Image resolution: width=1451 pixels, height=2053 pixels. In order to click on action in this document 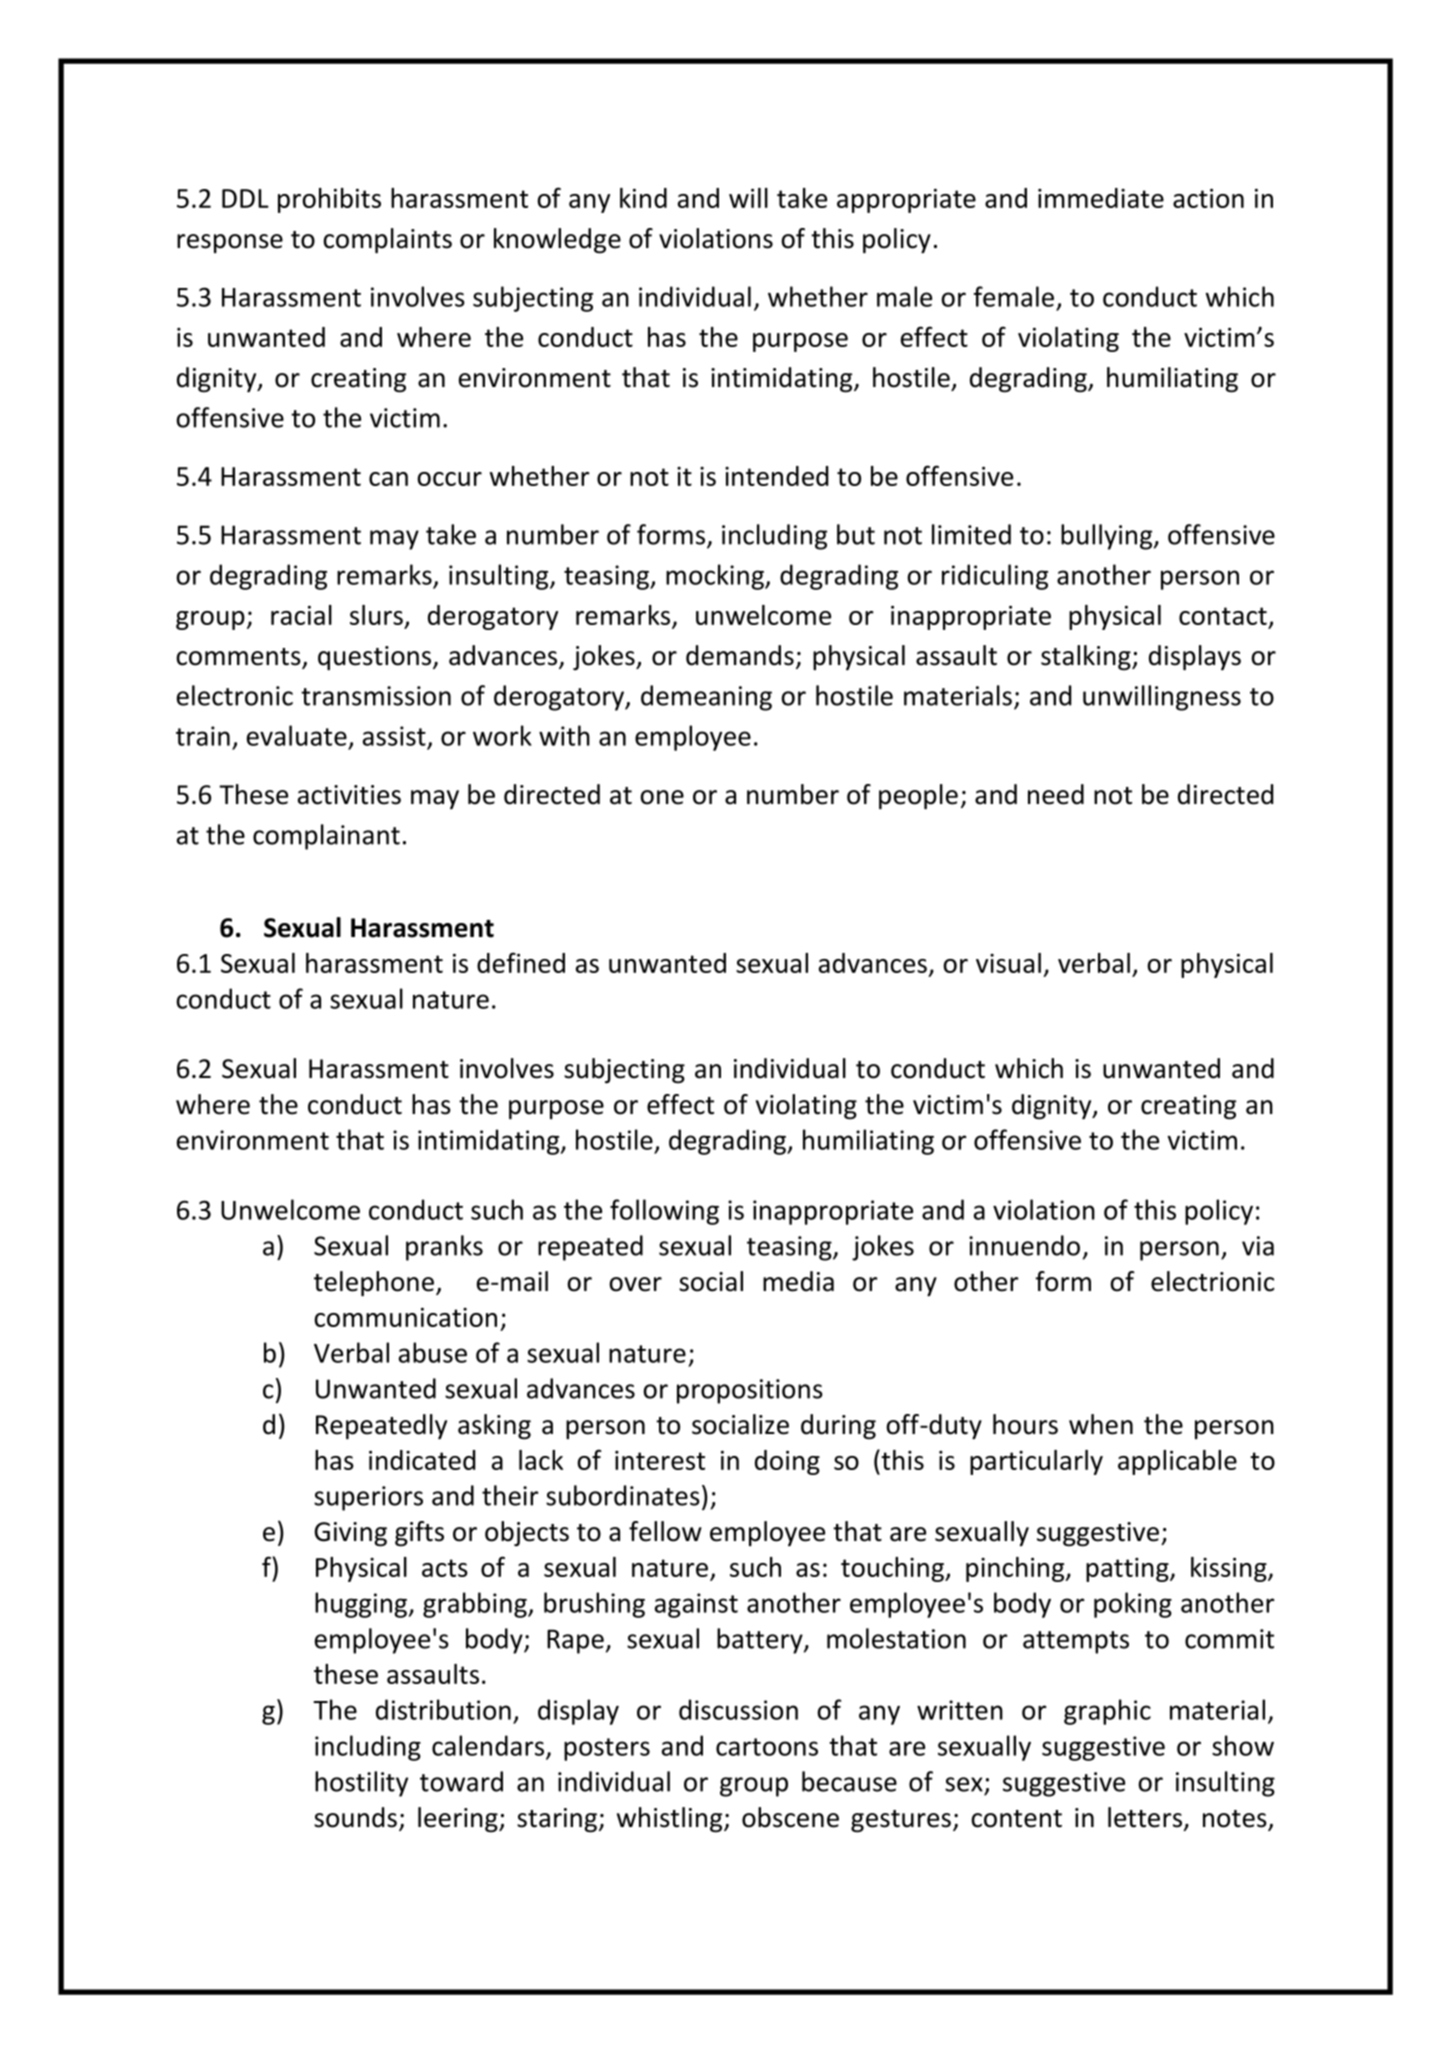, I will do `click(1208, 198)`.
